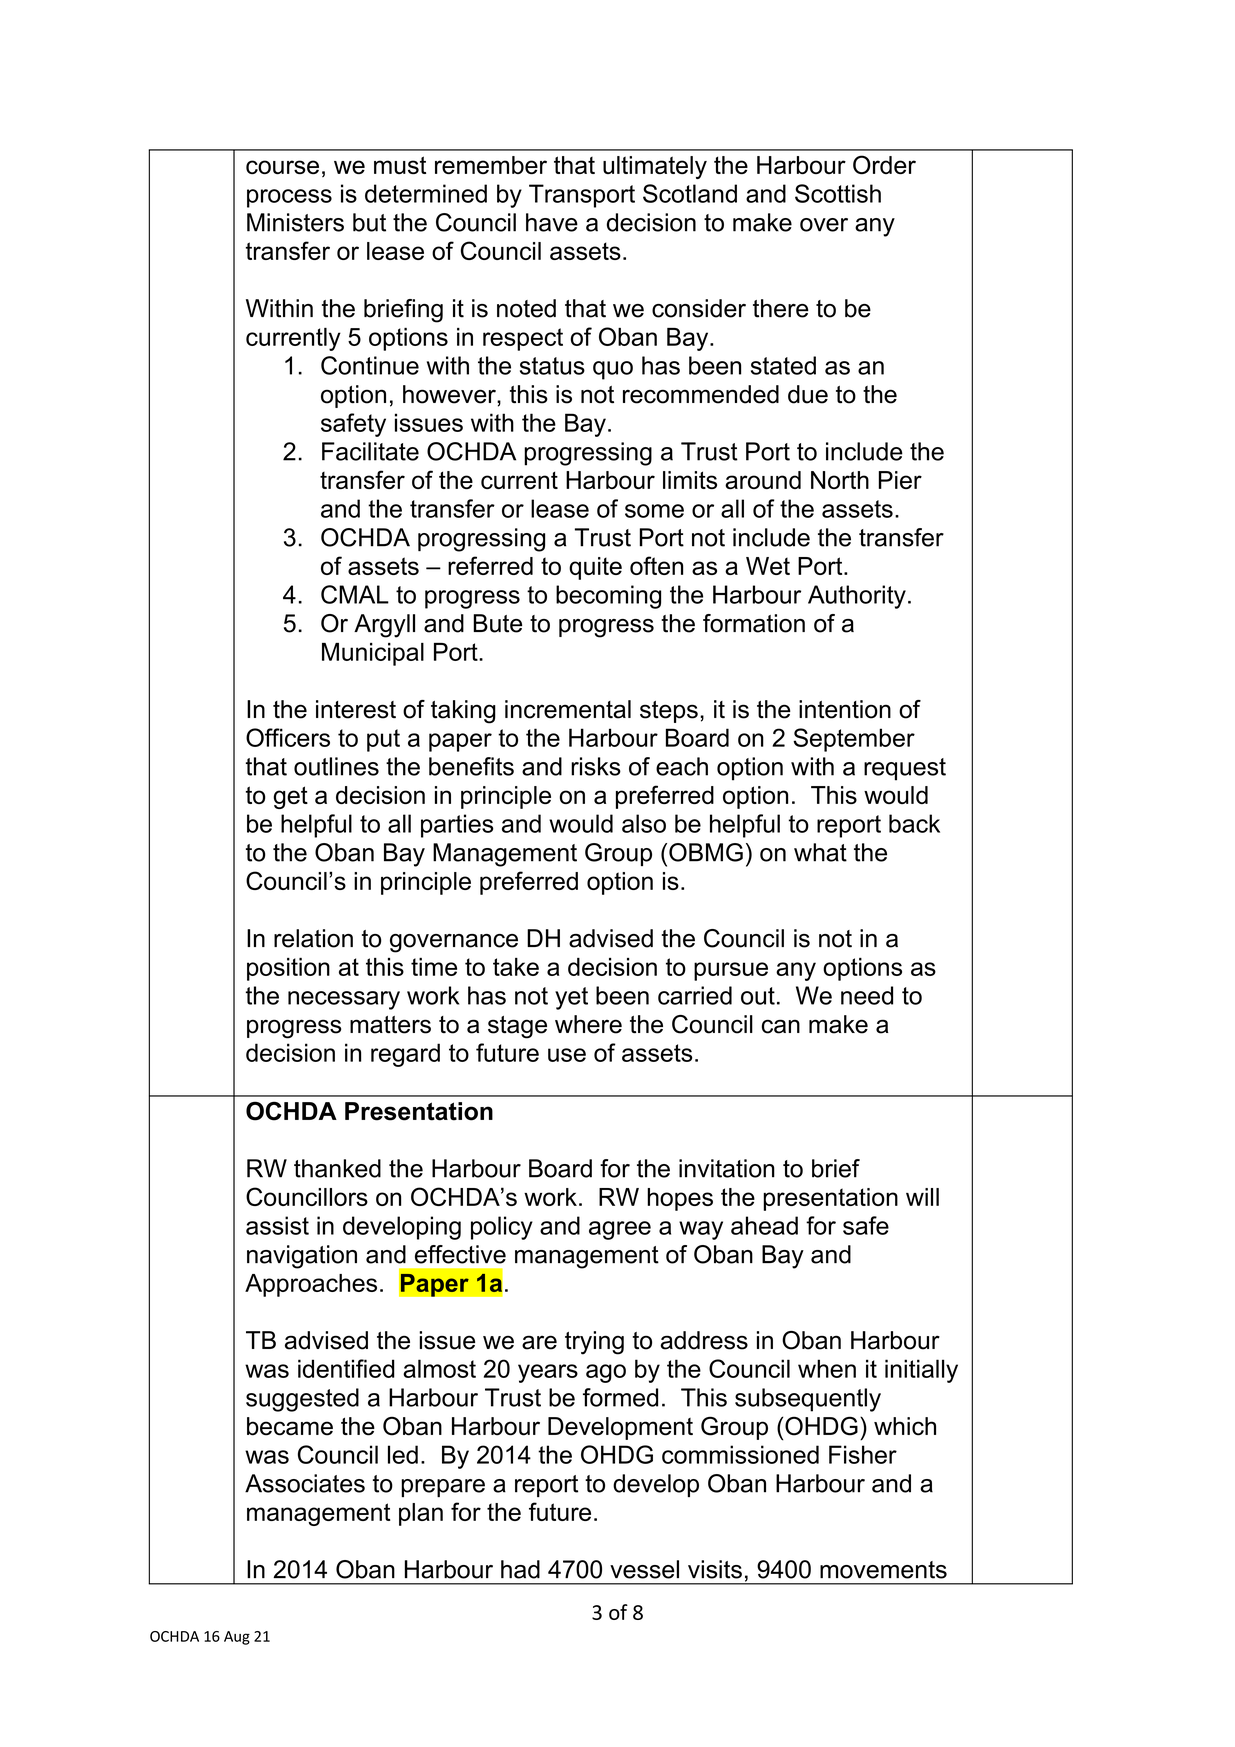 This screenshot has height=1747, width=1235. I want to click on Ministers, so click(295, 222).
